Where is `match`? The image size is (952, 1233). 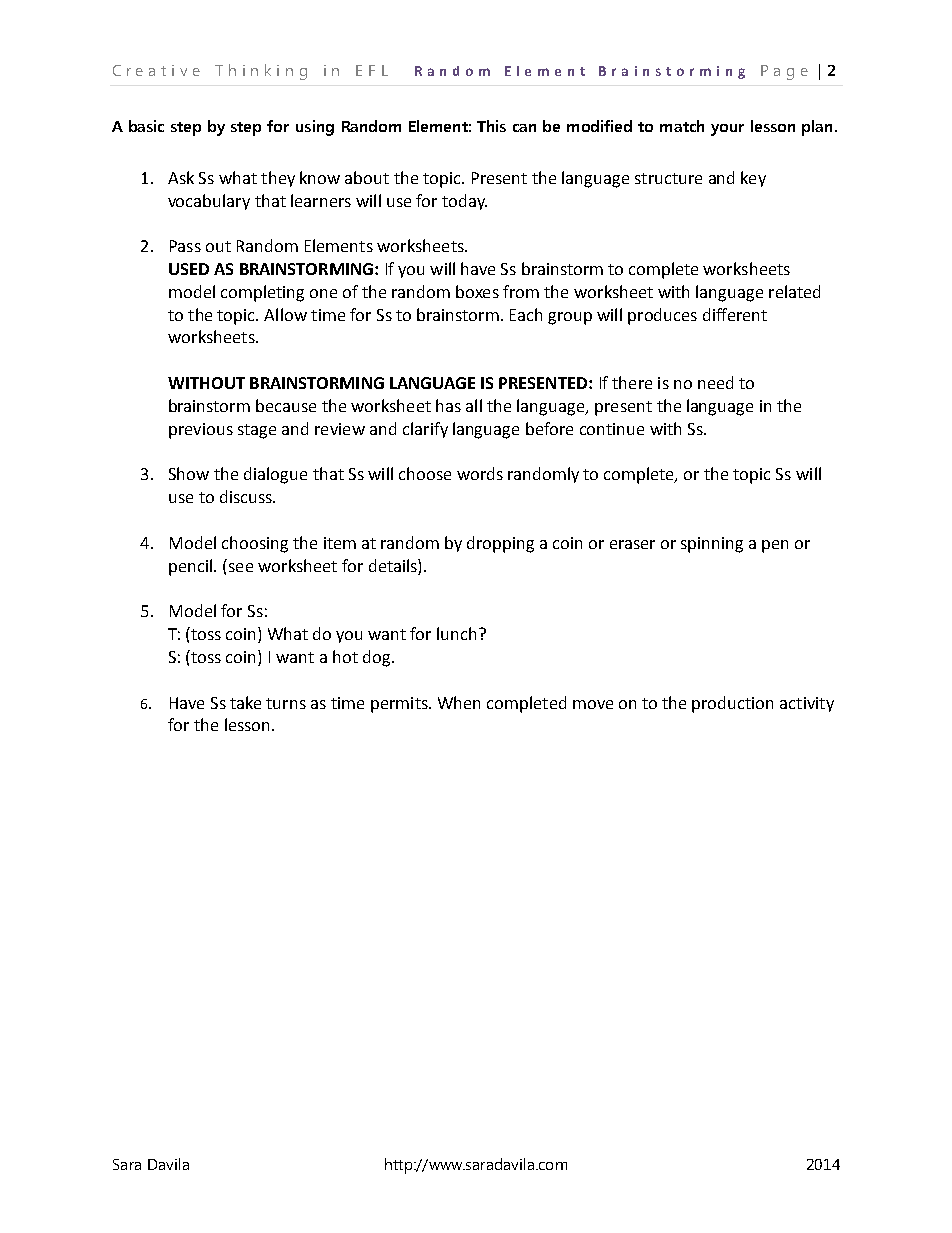
match is located at coordinates (682, 126).
